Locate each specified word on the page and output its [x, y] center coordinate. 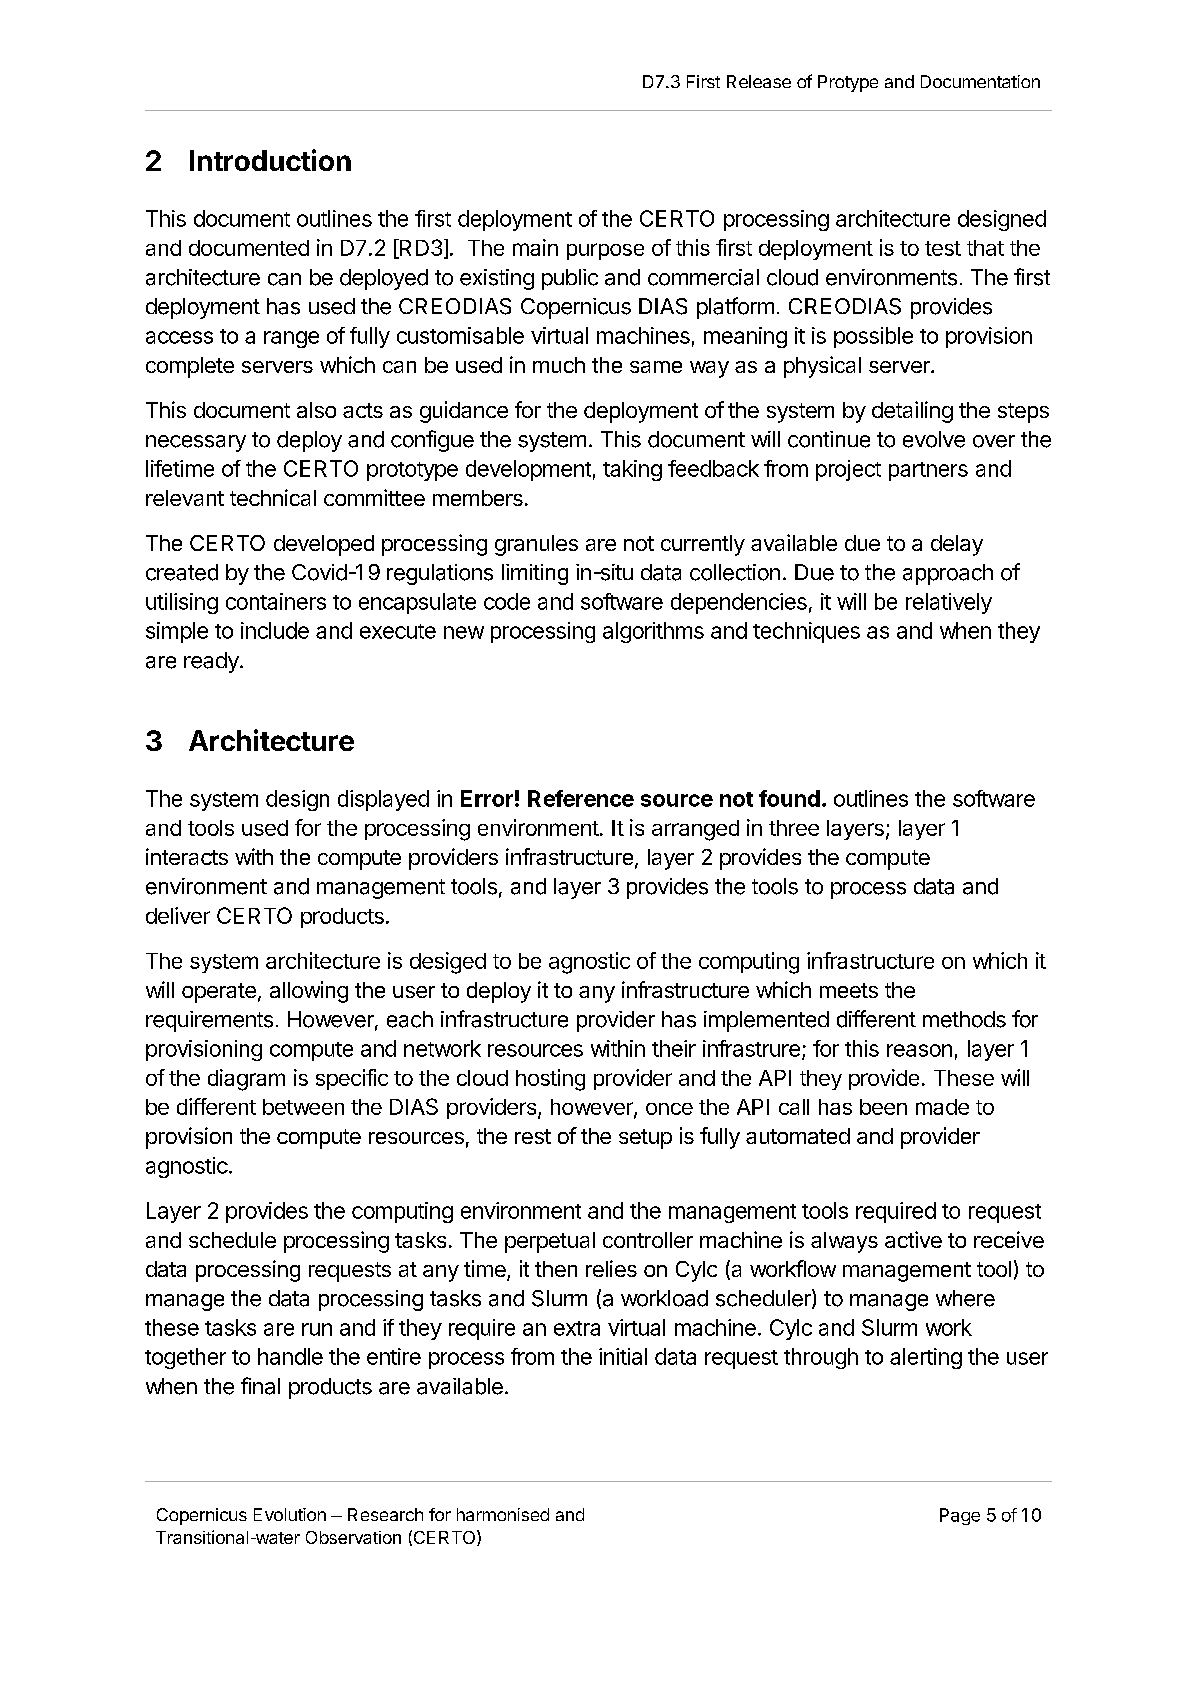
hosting [550, 1080]
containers [276, 601]
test [943, 248]
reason [919, 1050]
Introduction [270, 160]
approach [948, 574]
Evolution [290, 1514]
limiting [535, 574]
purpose [605, 251]
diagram [246, 1080]
